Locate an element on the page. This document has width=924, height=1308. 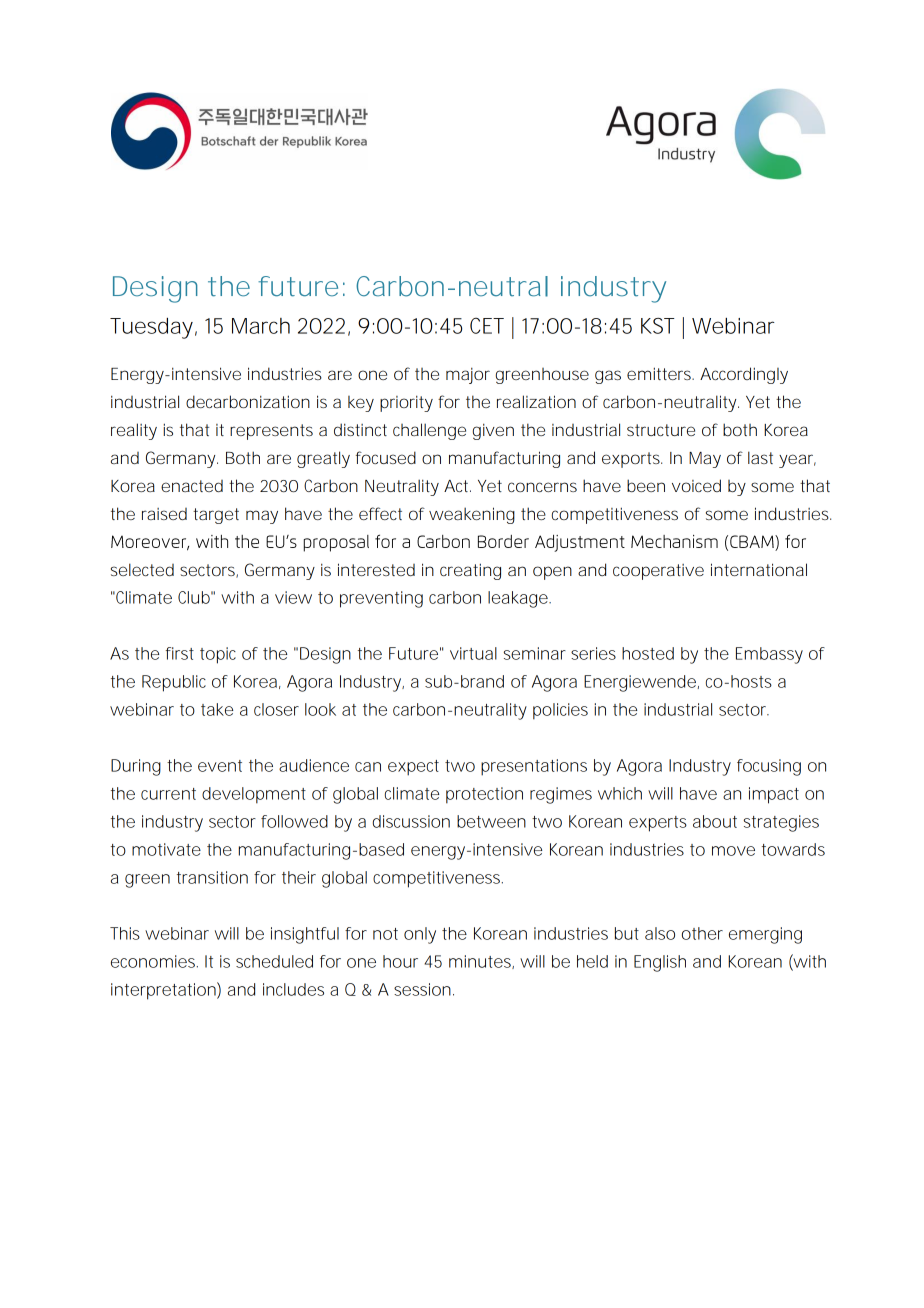
virtual is located at coordinates (473, 653).
